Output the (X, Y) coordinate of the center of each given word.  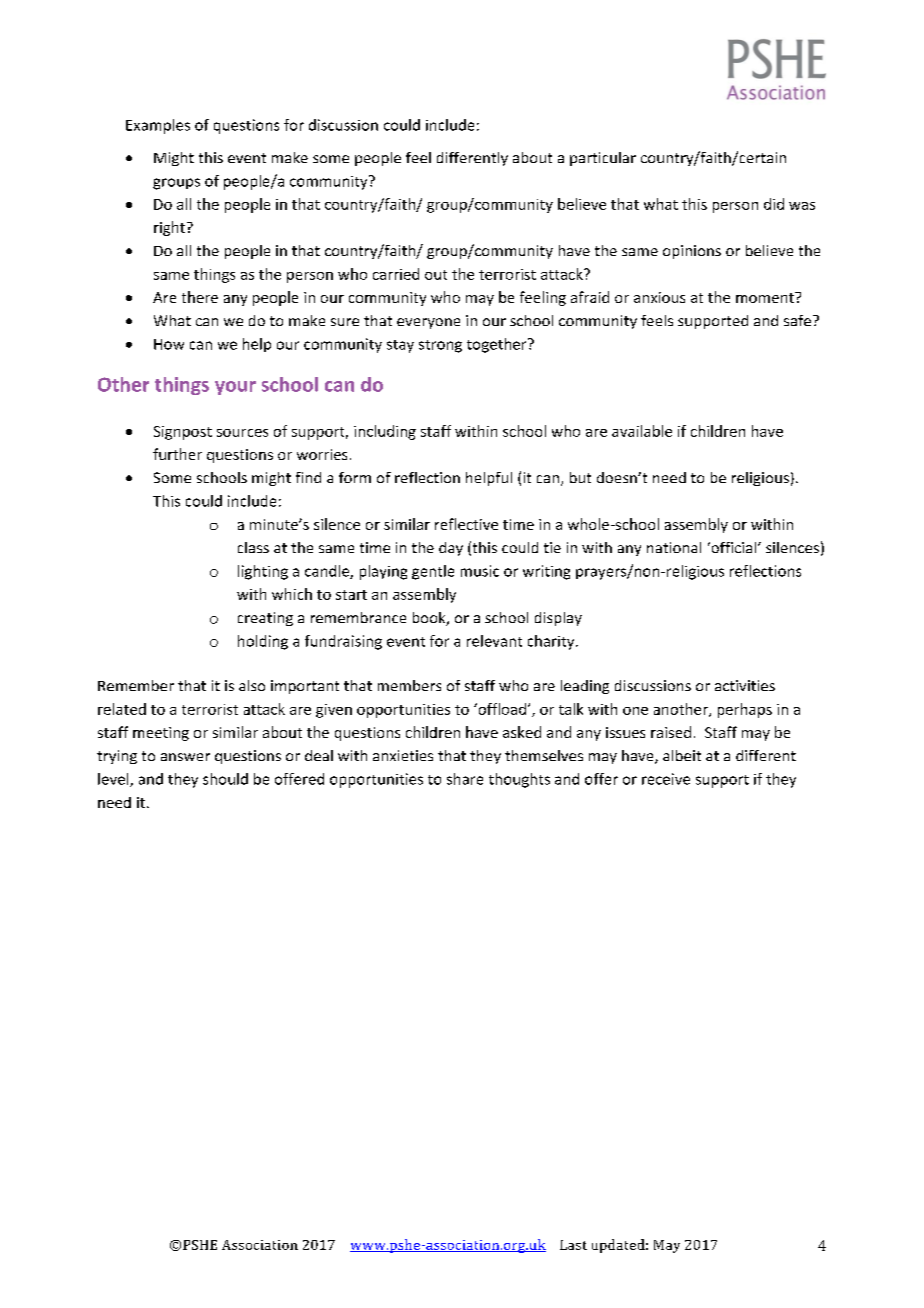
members (409, 685)
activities (745, 685)
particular (603, 159)
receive (666, 779)
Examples (158, 126)
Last (573, 1245)
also (252, 685)
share (465, 779)
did (774, 204)
